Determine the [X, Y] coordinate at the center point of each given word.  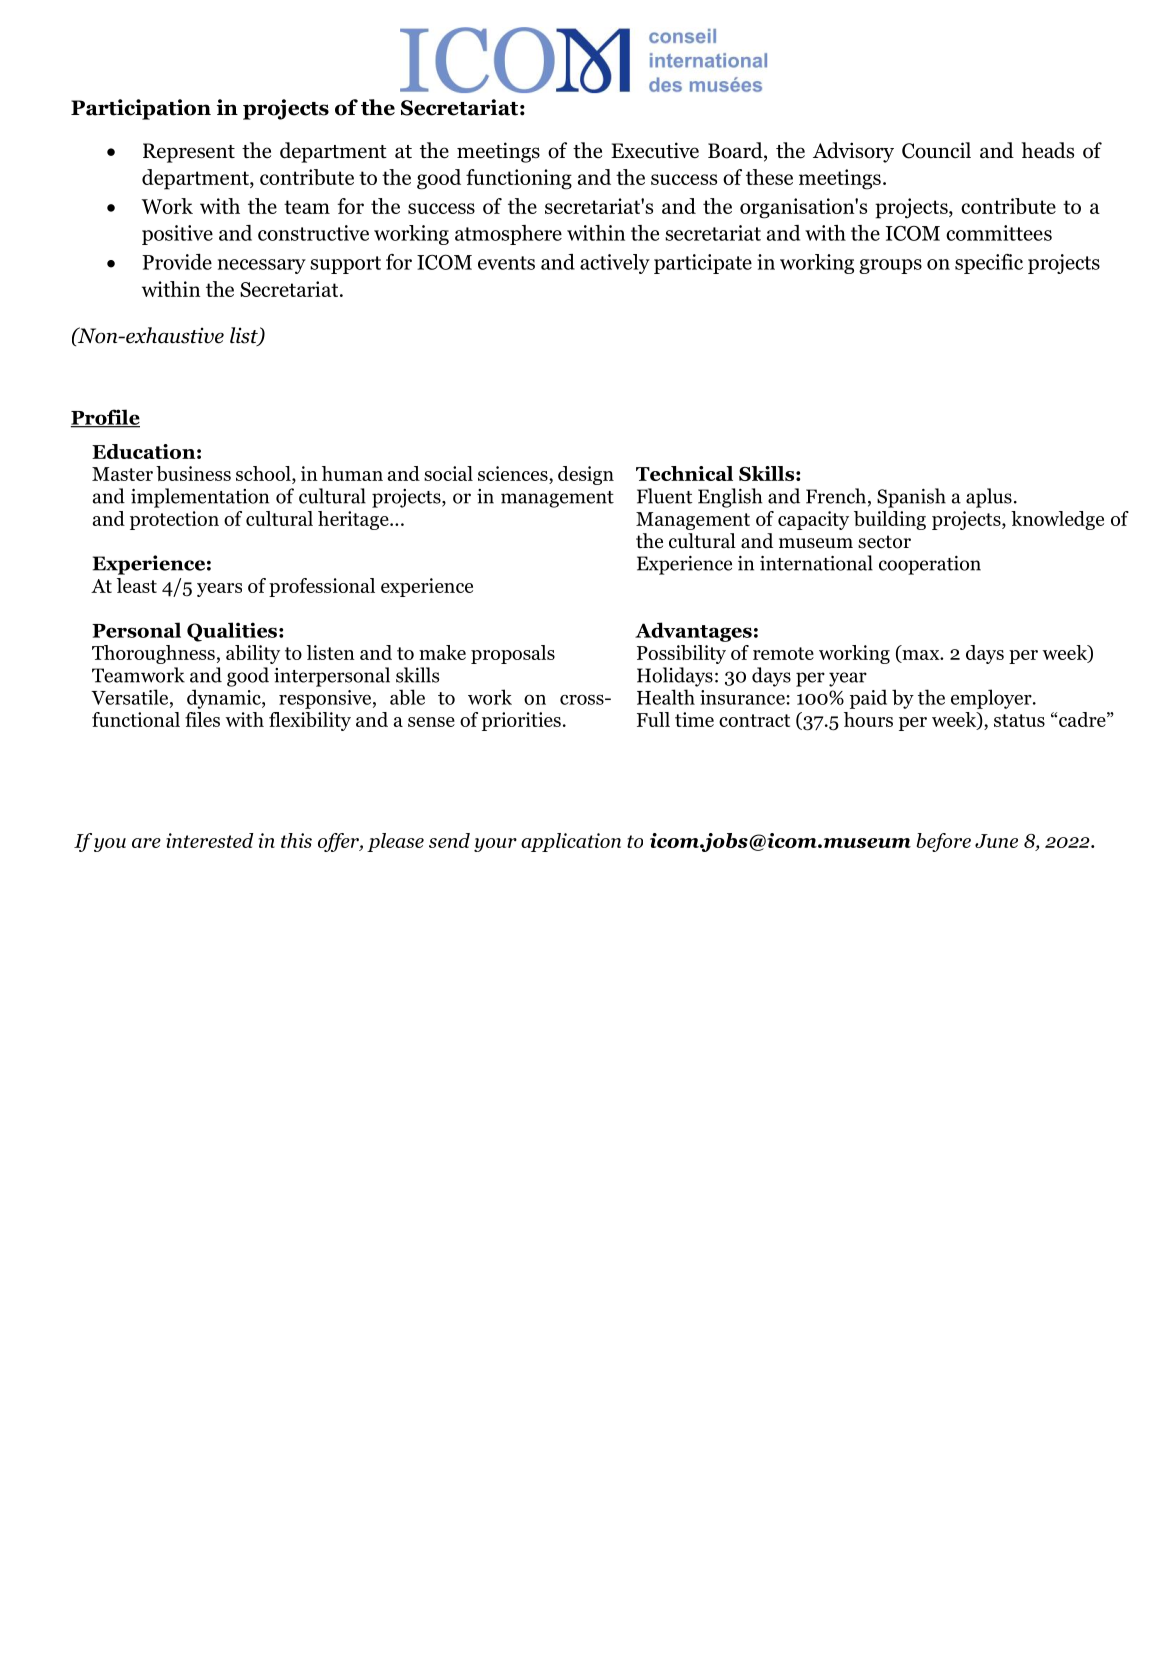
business [193, 473]
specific [989, 264]
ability [253, 654]
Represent [189, 153]
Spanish [911, 498]
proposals [513, 654]
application [571, 842]
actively [615, 264]
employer [992, 699]
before [944, 842]
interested [210, 840]
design [586, 475]
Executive [655, 150]
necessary [262, 266]
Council [936, 150]
